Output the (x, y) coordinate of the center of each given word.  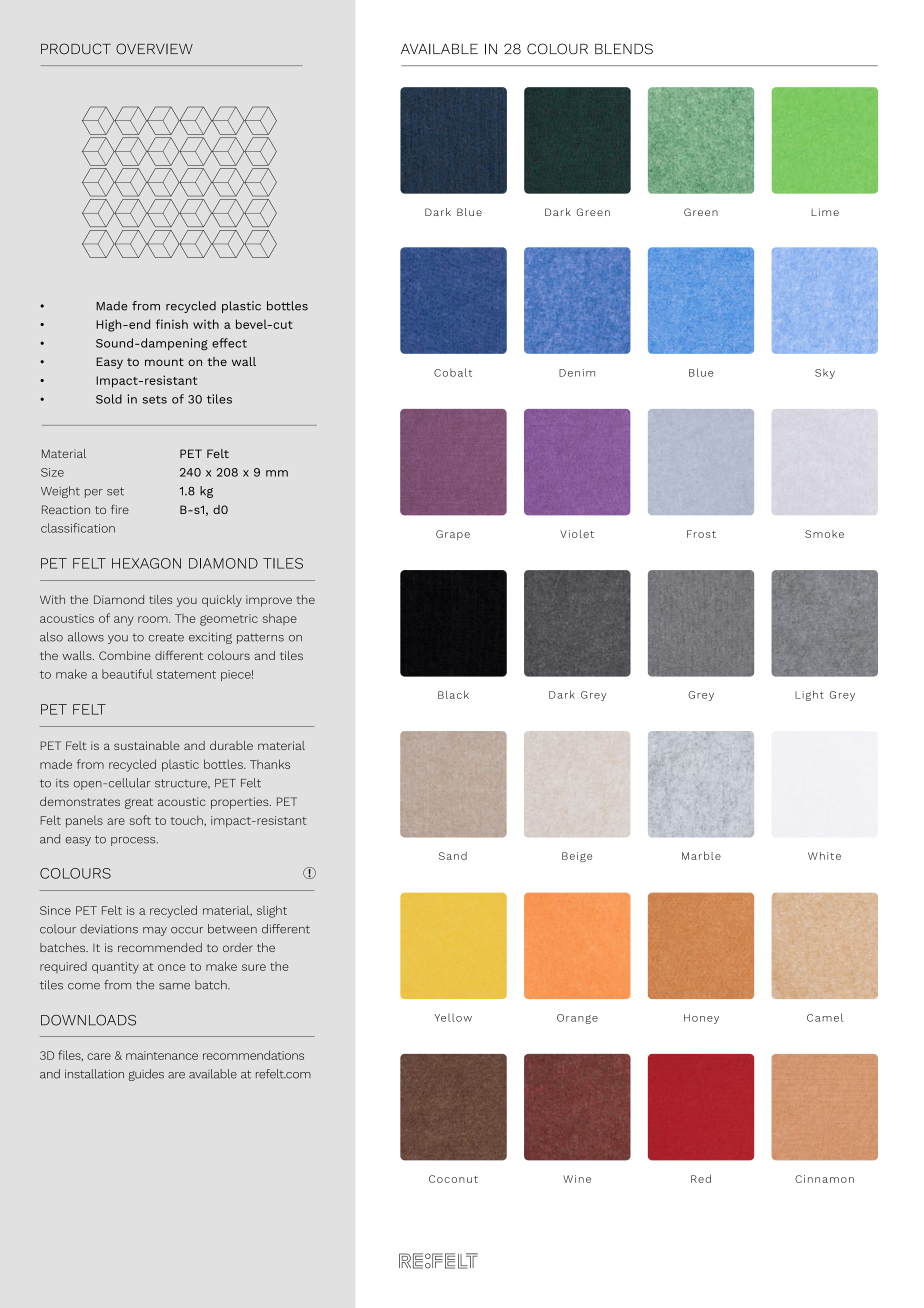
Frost (701, 534)
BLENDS (624, 49)
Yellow (453, 1017)
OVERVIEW (154, 49)
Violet (577, 534)
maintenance (162, 1055)
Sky (825, 374)
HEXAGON (146, 563)
